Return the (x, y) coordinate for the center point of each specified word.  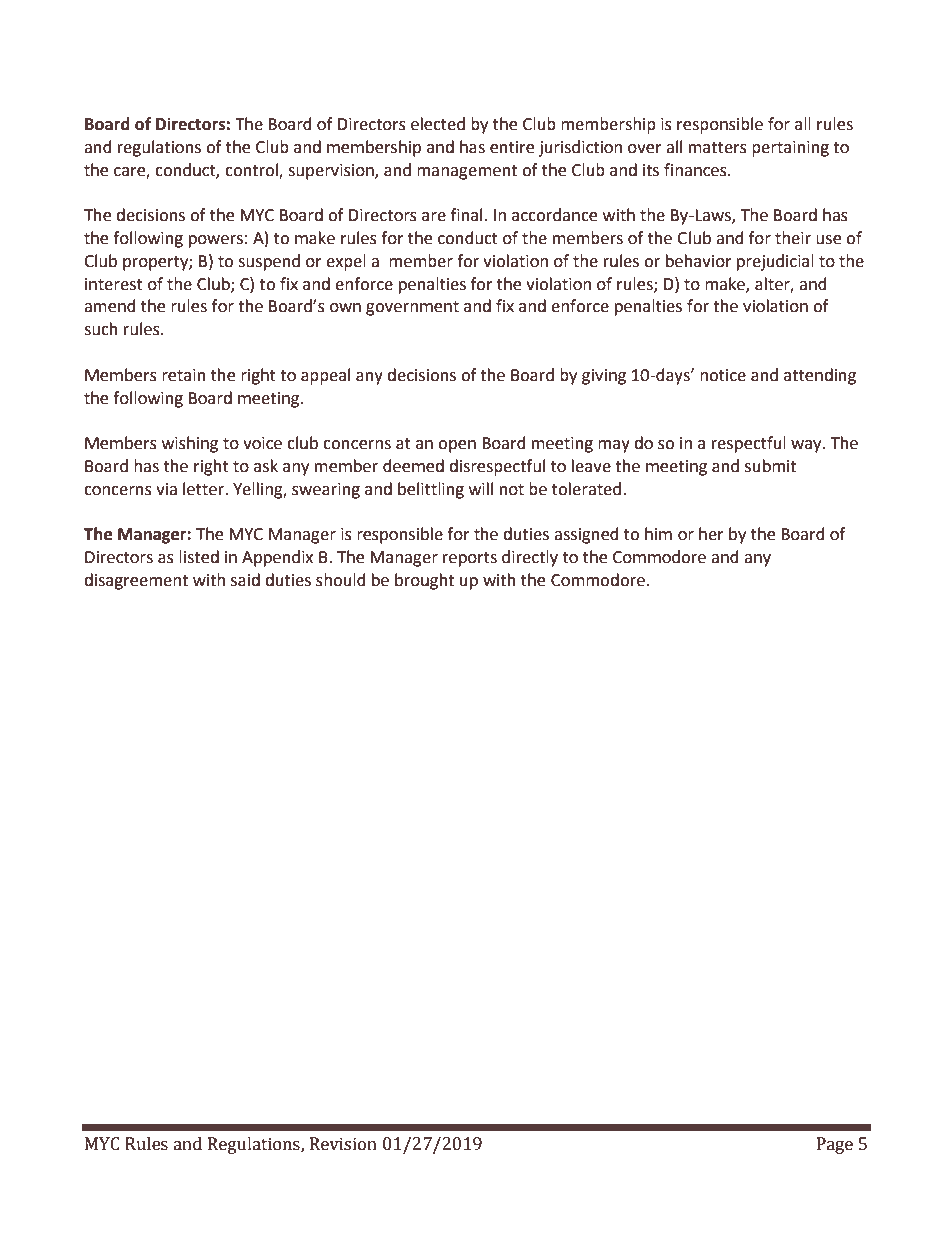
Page (835, 1145)
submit (770, 466)
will (481, 488)
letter (204, 489)
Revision (343, 1144)
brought (424, 581)
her (711, 534)
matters (718, 148)
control (252, 170)
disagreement (136, 581)
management (467, 172)
